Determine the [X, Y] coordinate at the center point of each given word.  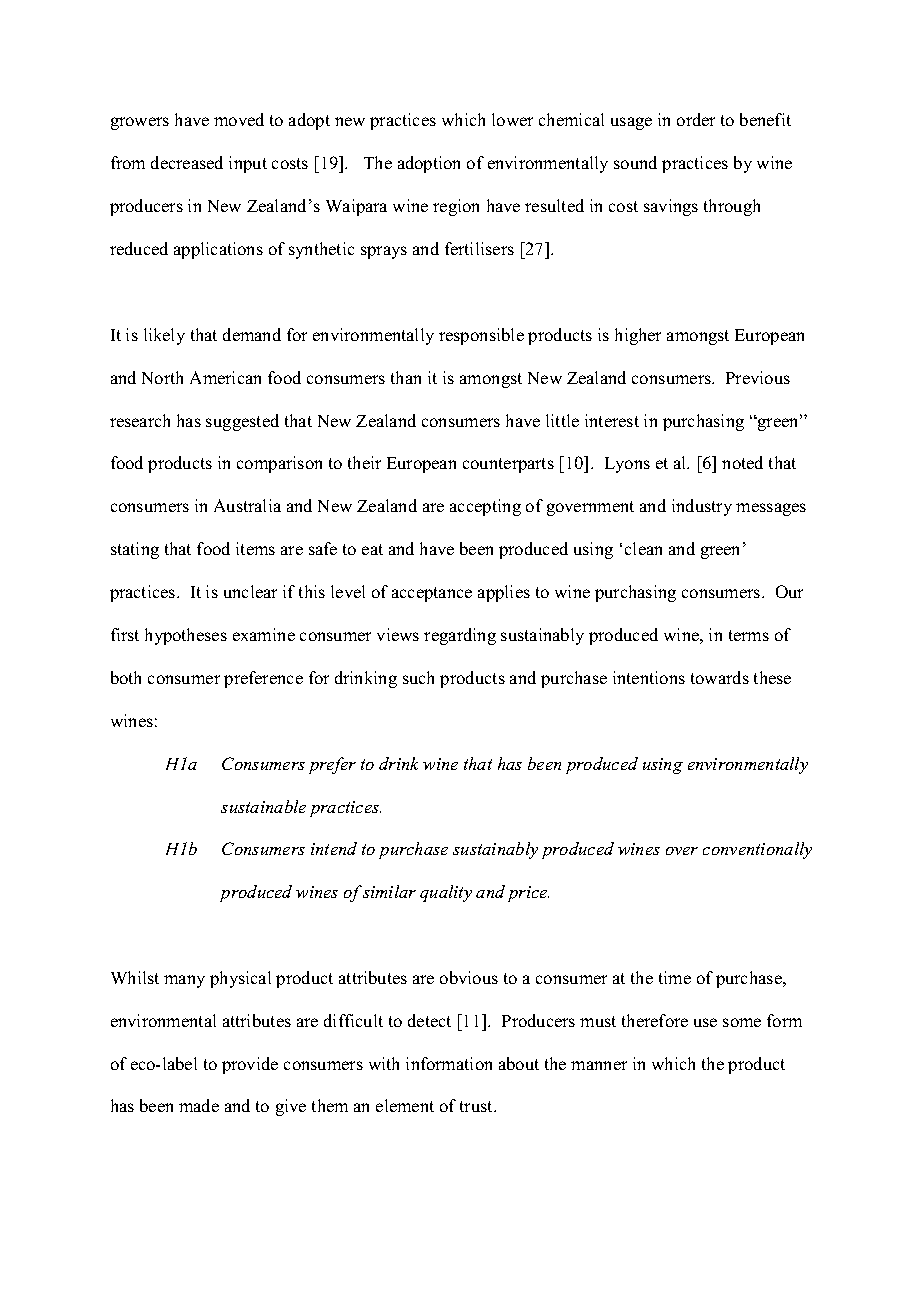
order [696, 119]
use [705, 1022]
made [199, 1105]
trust [477, 1106]
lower [512, 119]
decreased [187, 162]
